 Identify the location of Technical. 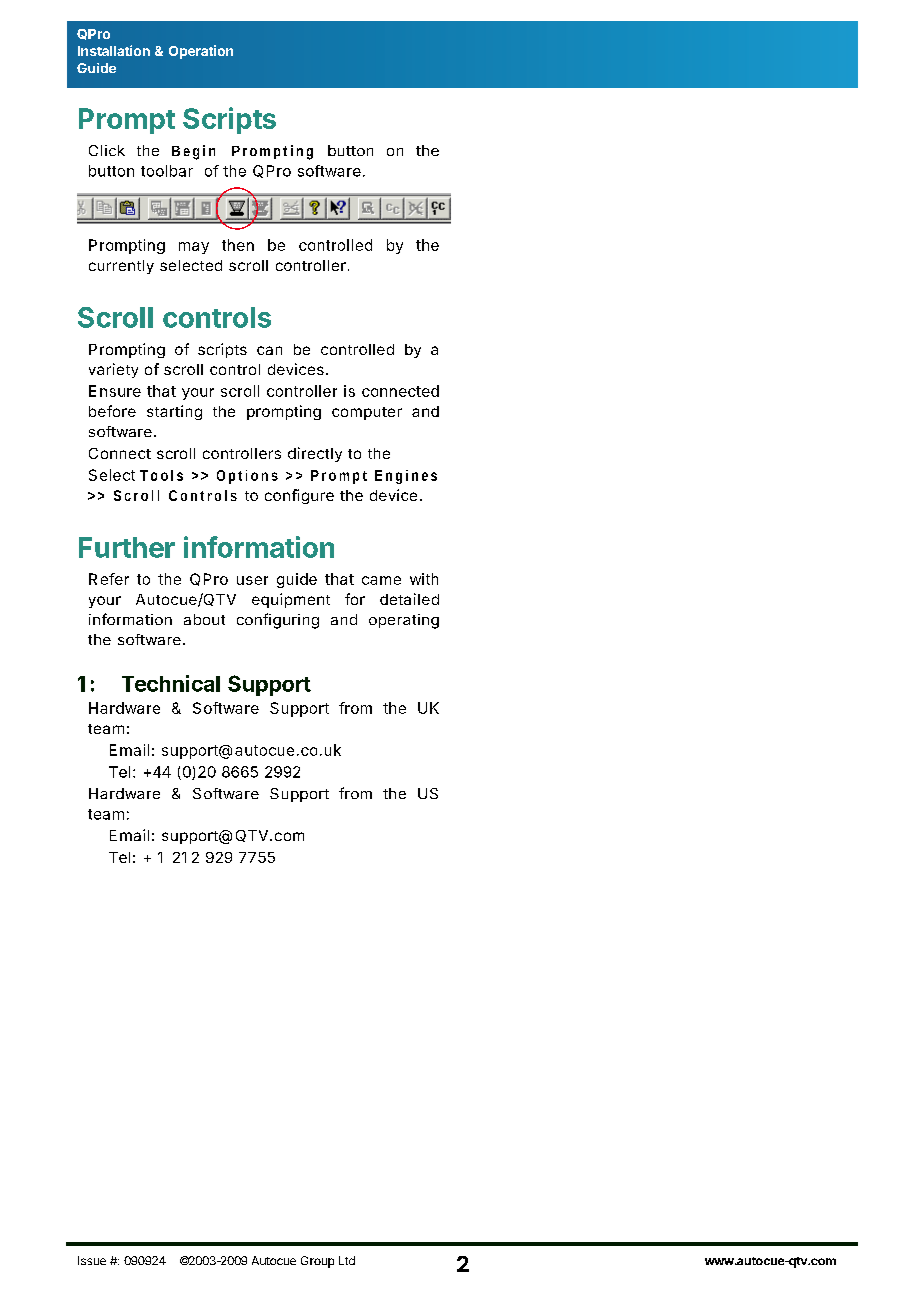
(171, 683).
